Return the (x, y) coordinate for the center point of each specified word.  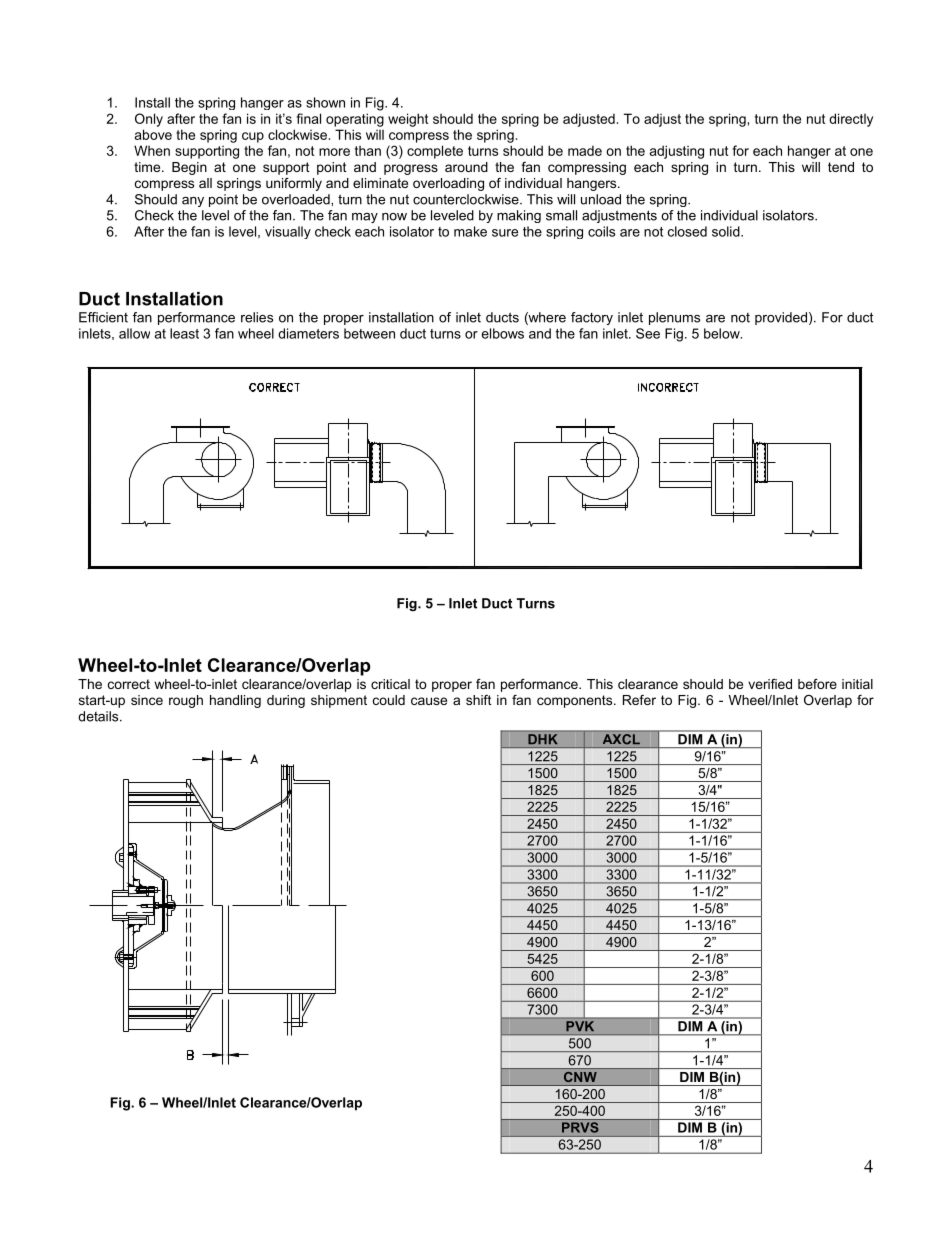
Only (149, 120)
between (369, 333)
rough (186, 701)
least (184, 333)
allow (134, 333)
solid (727, 231)
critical (390, 684)
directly (851, 120)
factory (592, 318)
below (723, 333)
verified (770, 684)
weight (408, 120)
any (193, 202)
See (648, 333)
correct (129, 684)
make (470, 231)
